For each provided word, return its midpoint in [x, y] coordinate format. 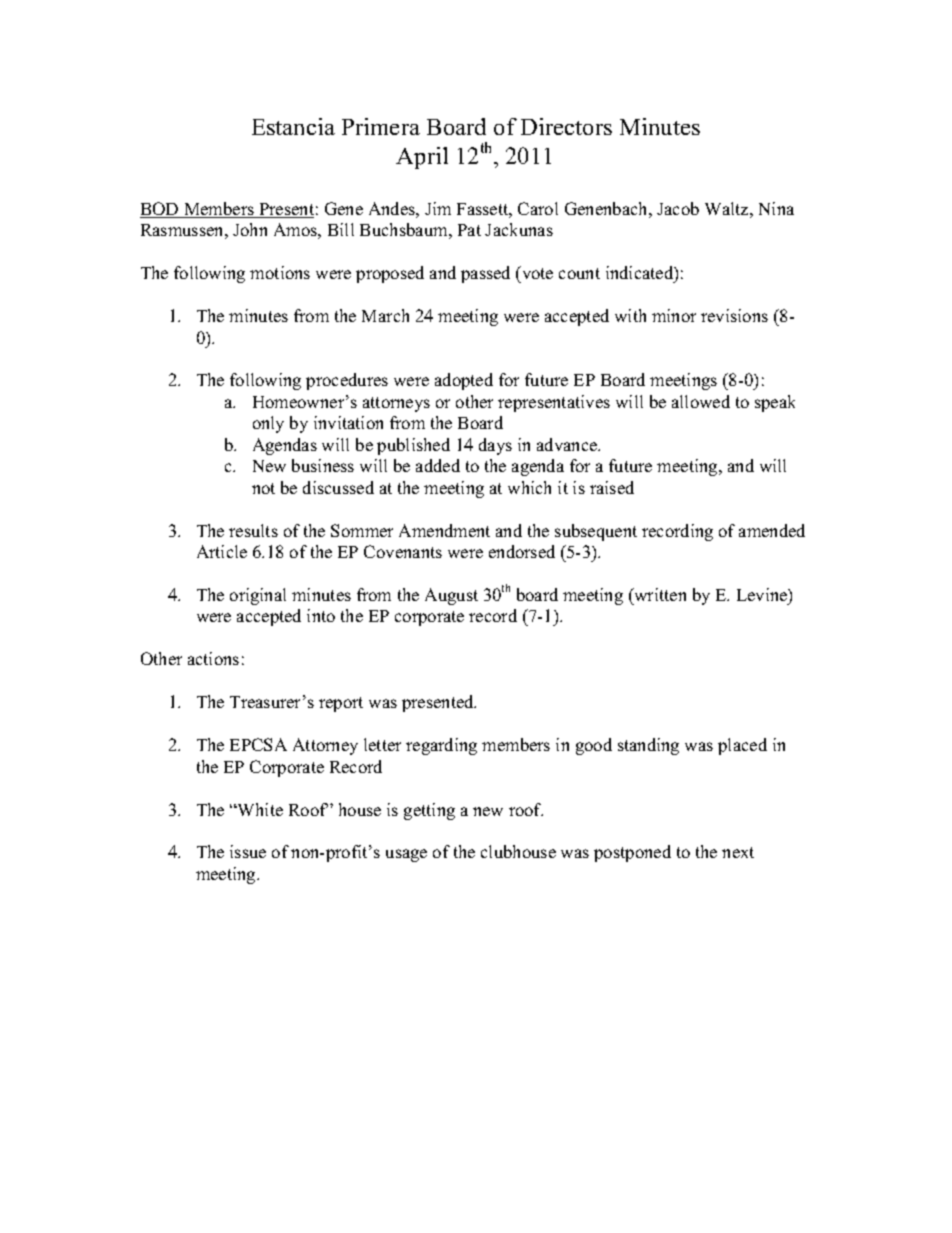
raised [612, 487]
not [263, 488]
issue [248, 851]
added [438, 465]
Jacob [678, 208]
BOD [160, 210]
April [422, 158]
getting [429, 811]
